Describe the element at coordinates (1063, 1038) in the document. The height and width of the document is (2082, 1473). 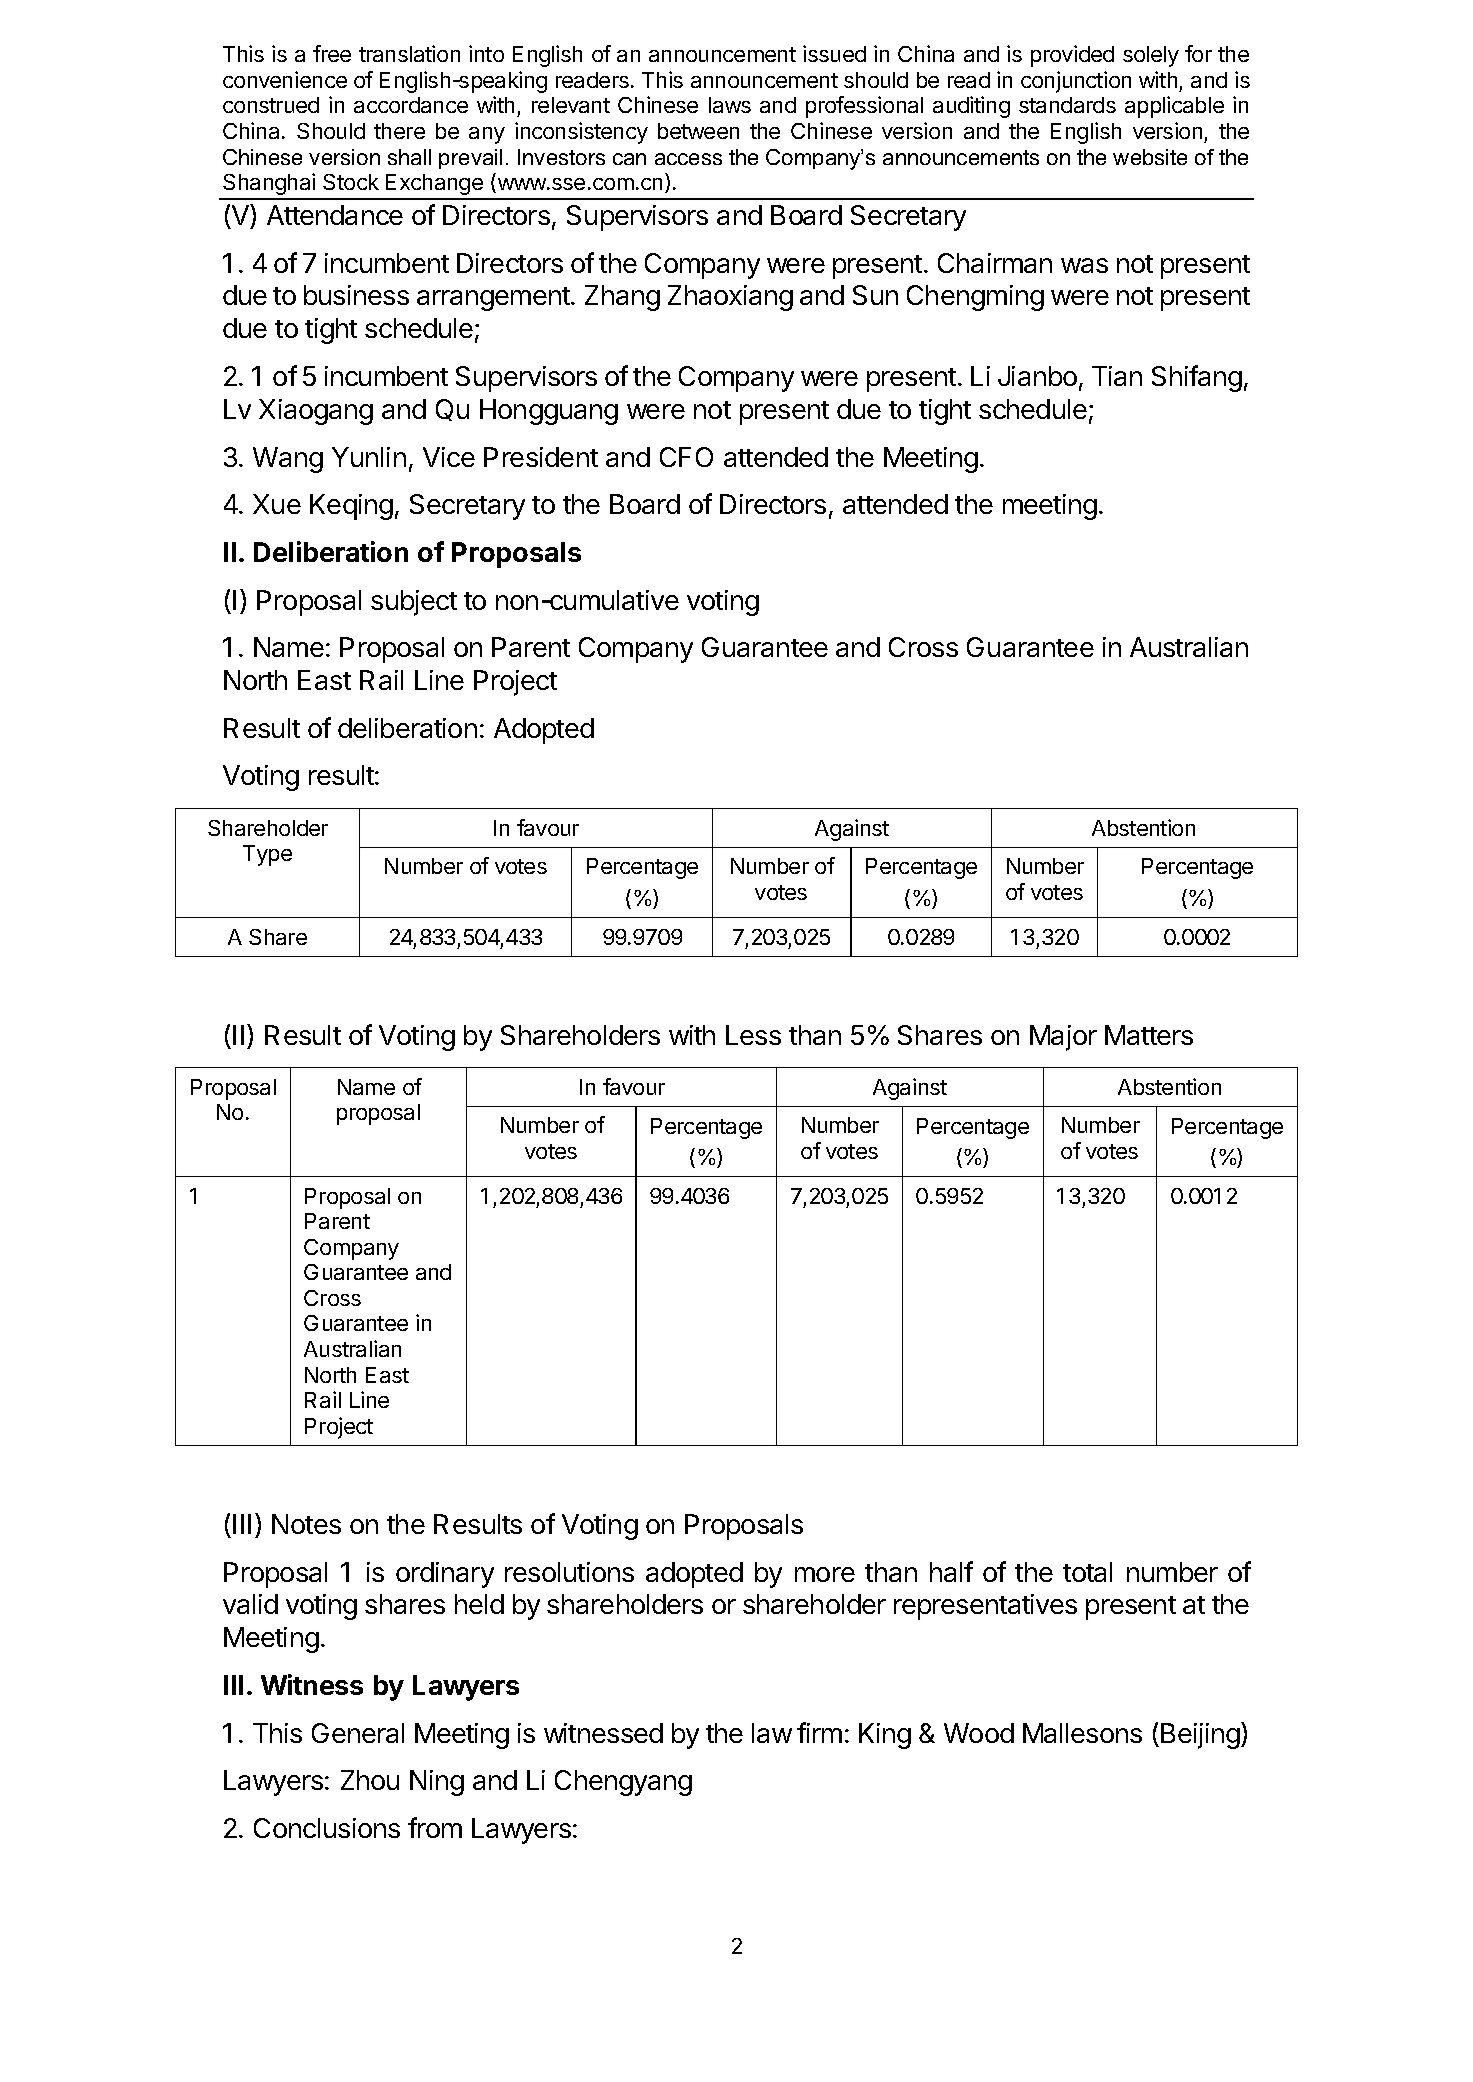
I see `Major` at that location.
